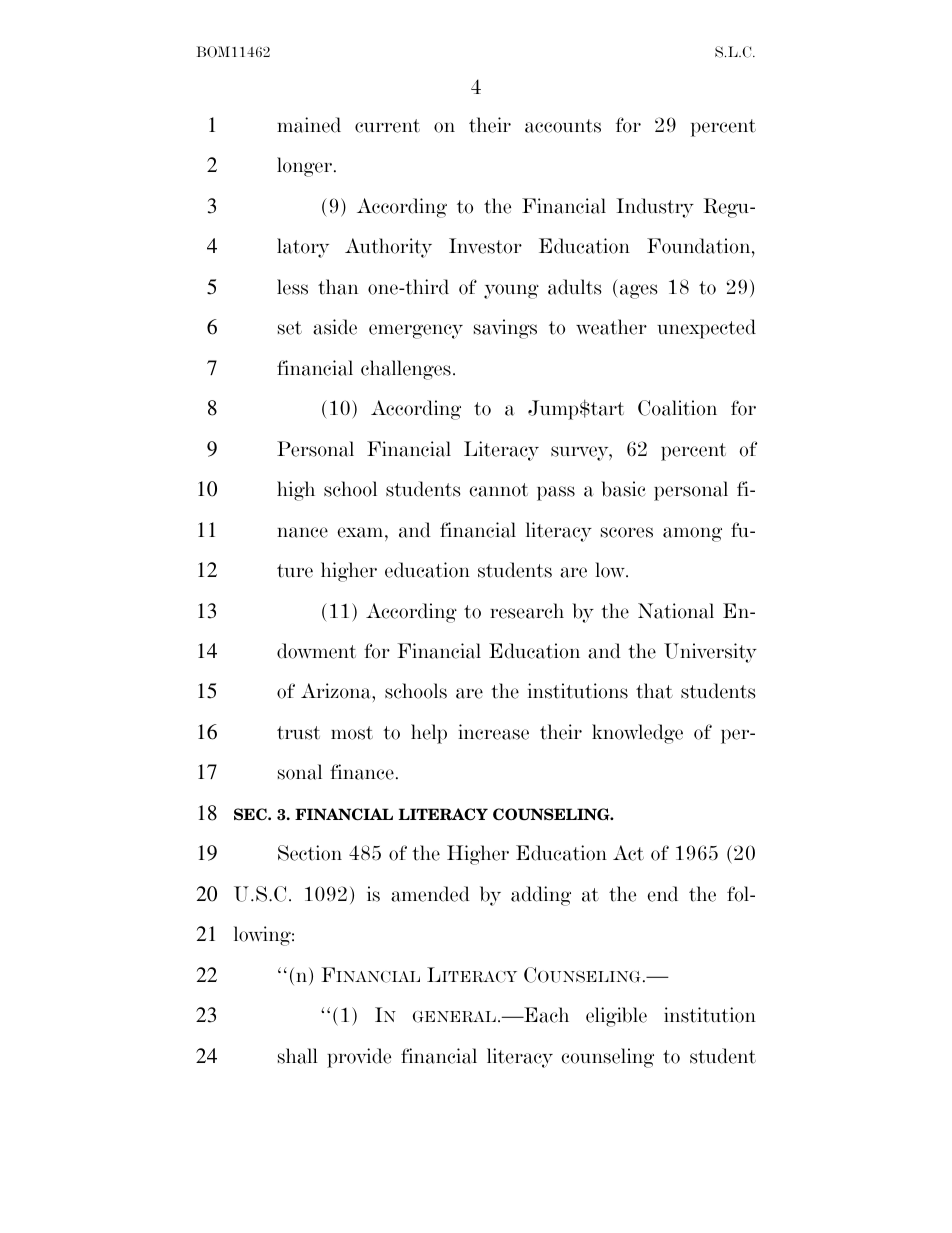 Image resolution: width=952 pixels, height=1233 pixels. Describe the element at coordinates (563, 126) in the image. I see `accounts` at that location.
